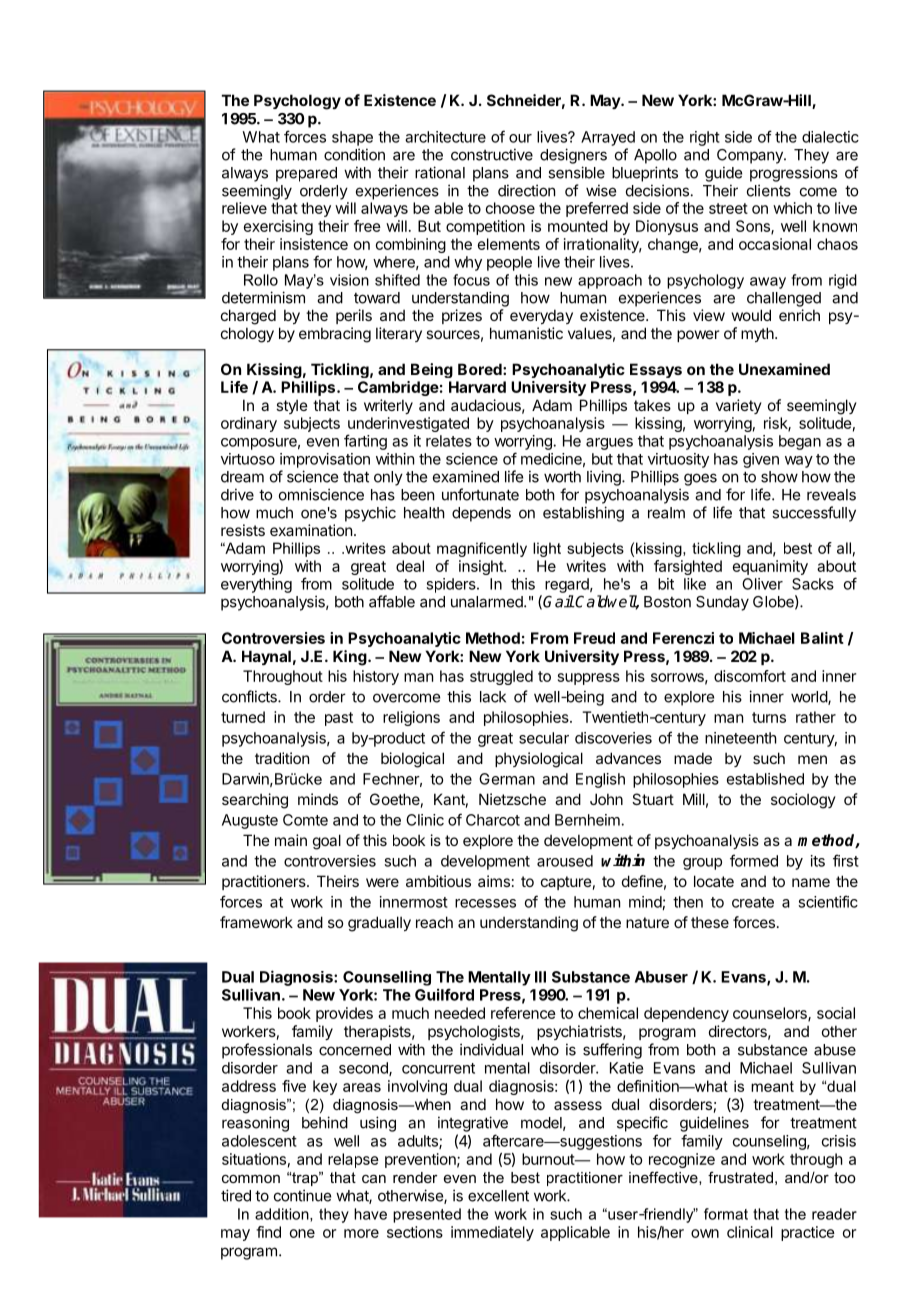 This page has width=924, height=1308. I want to click on direction, so click(526, 190).
